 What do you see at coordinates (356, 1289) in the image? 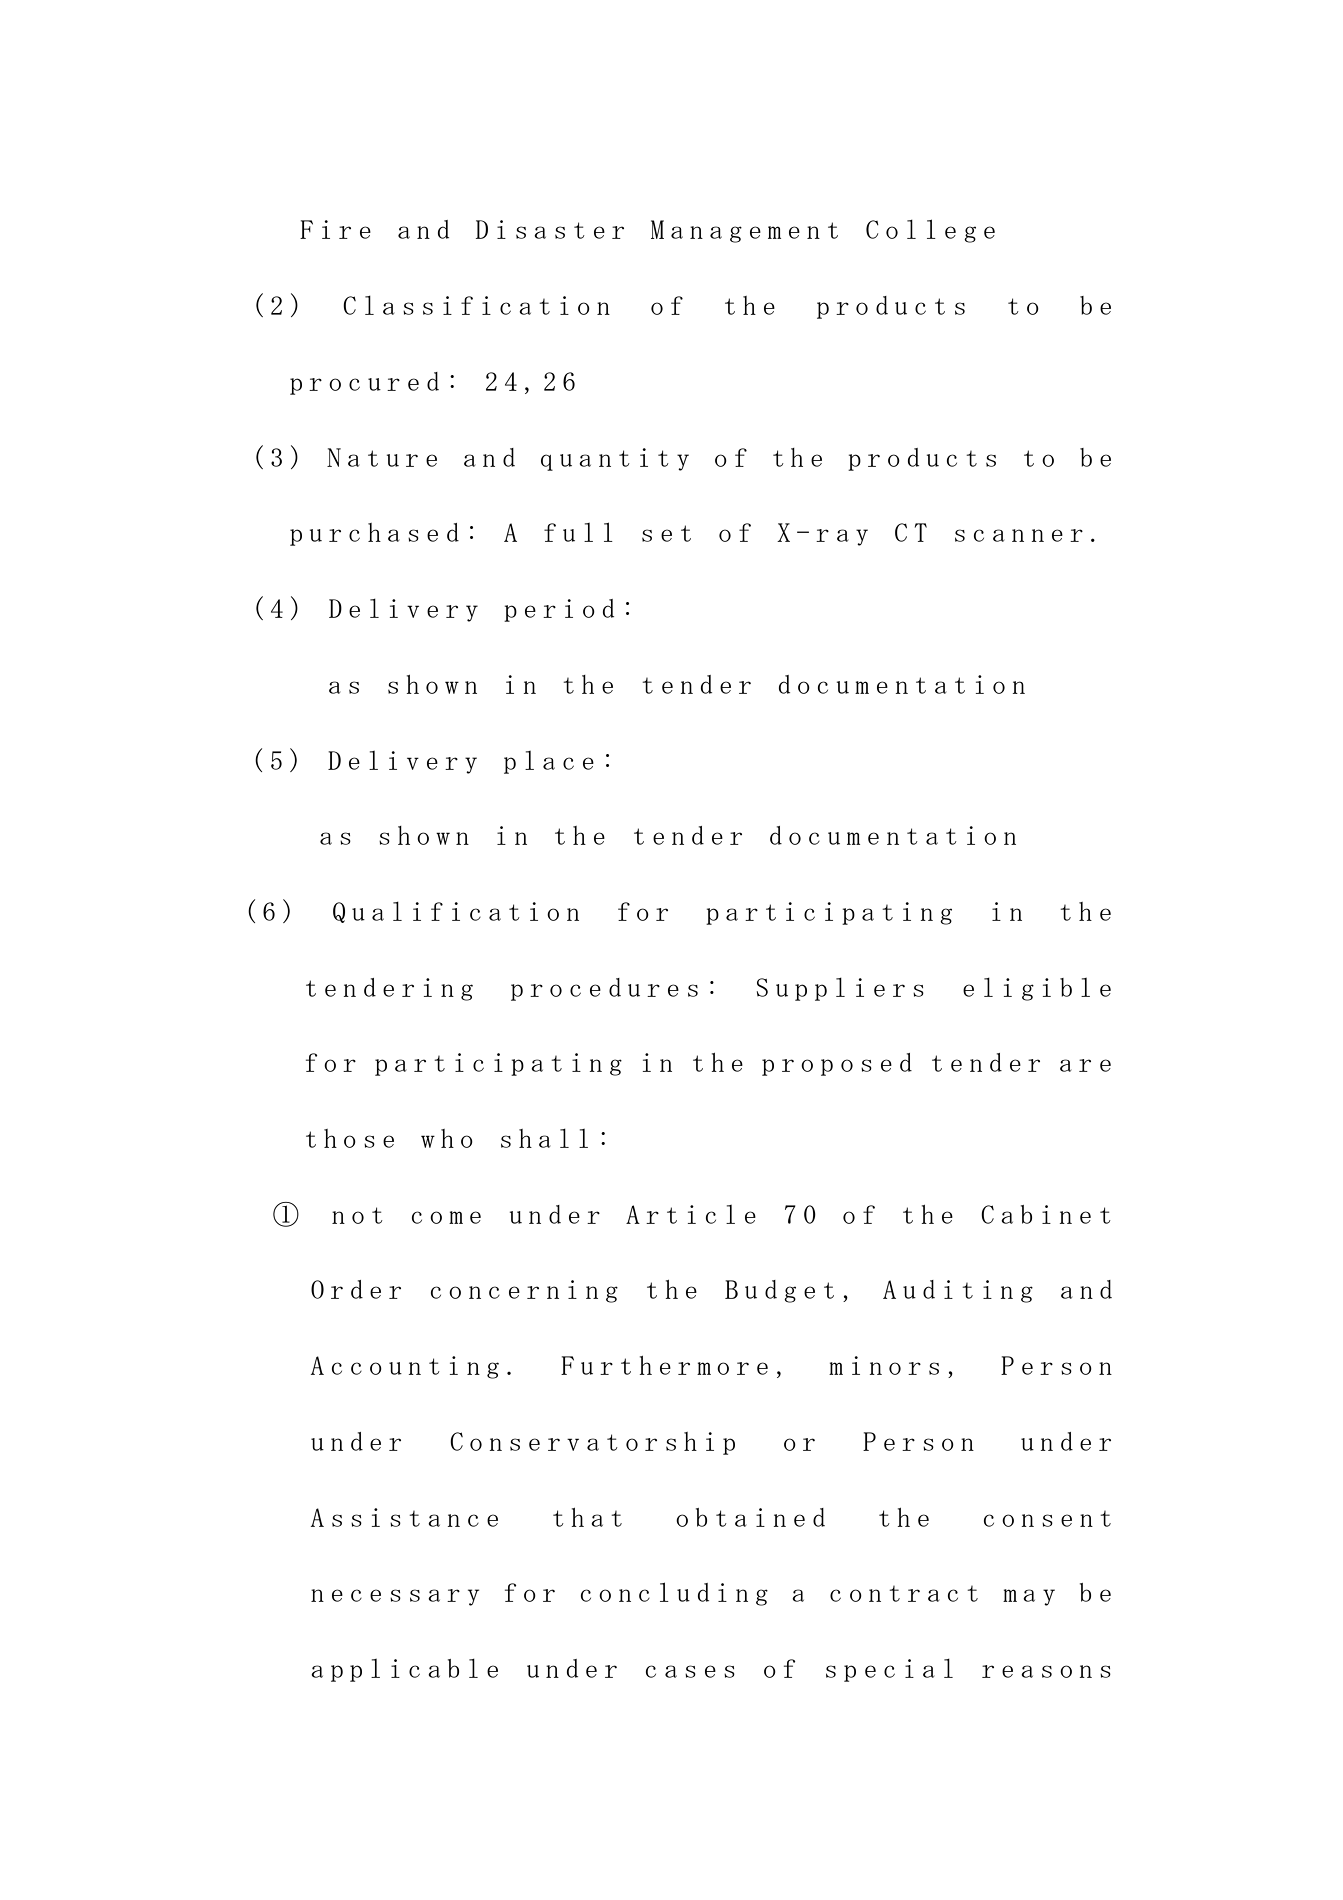
I see `Order` at bounding box center [356, 1289].
